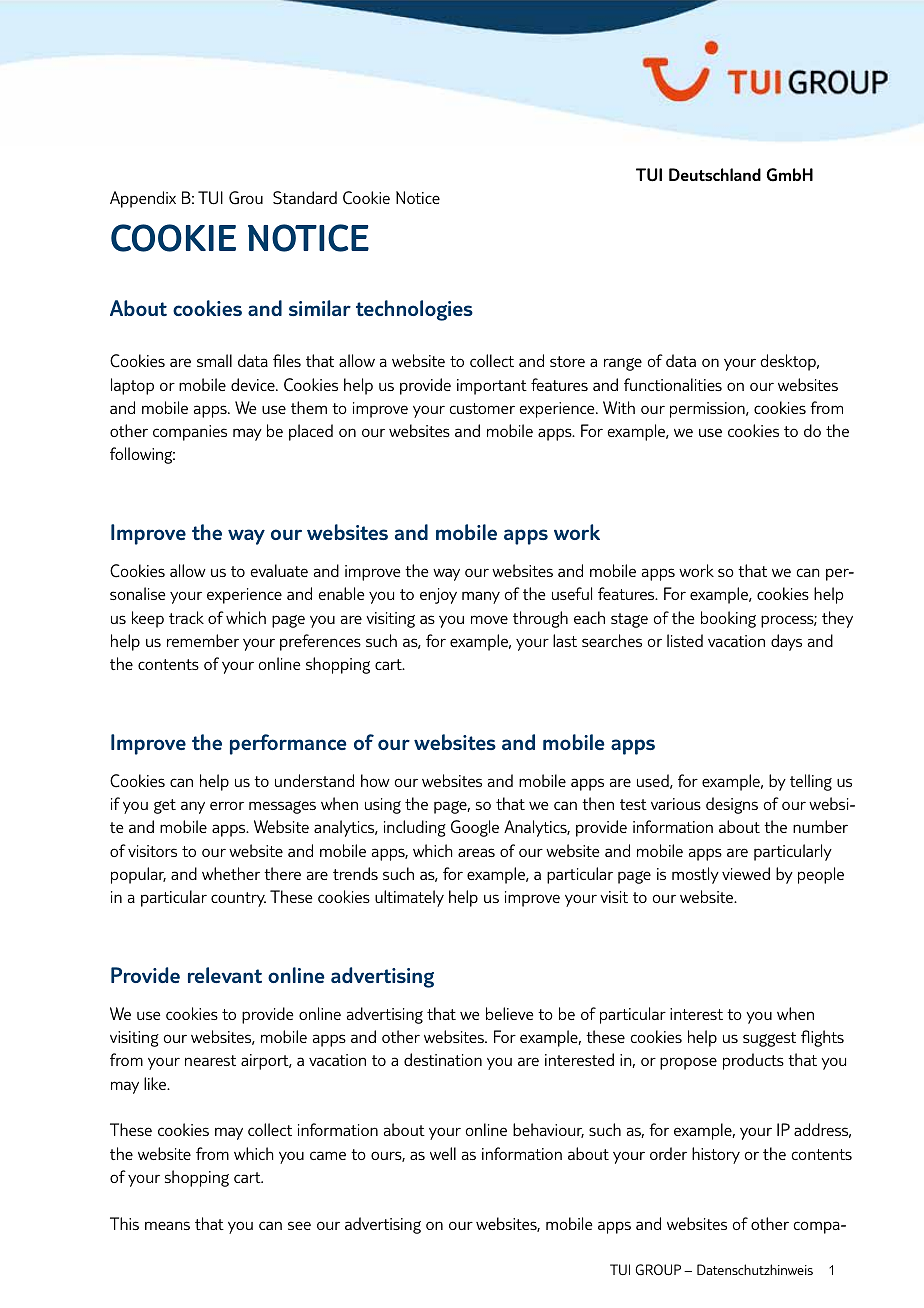  I want to click on viewed, so click(746, 873).
